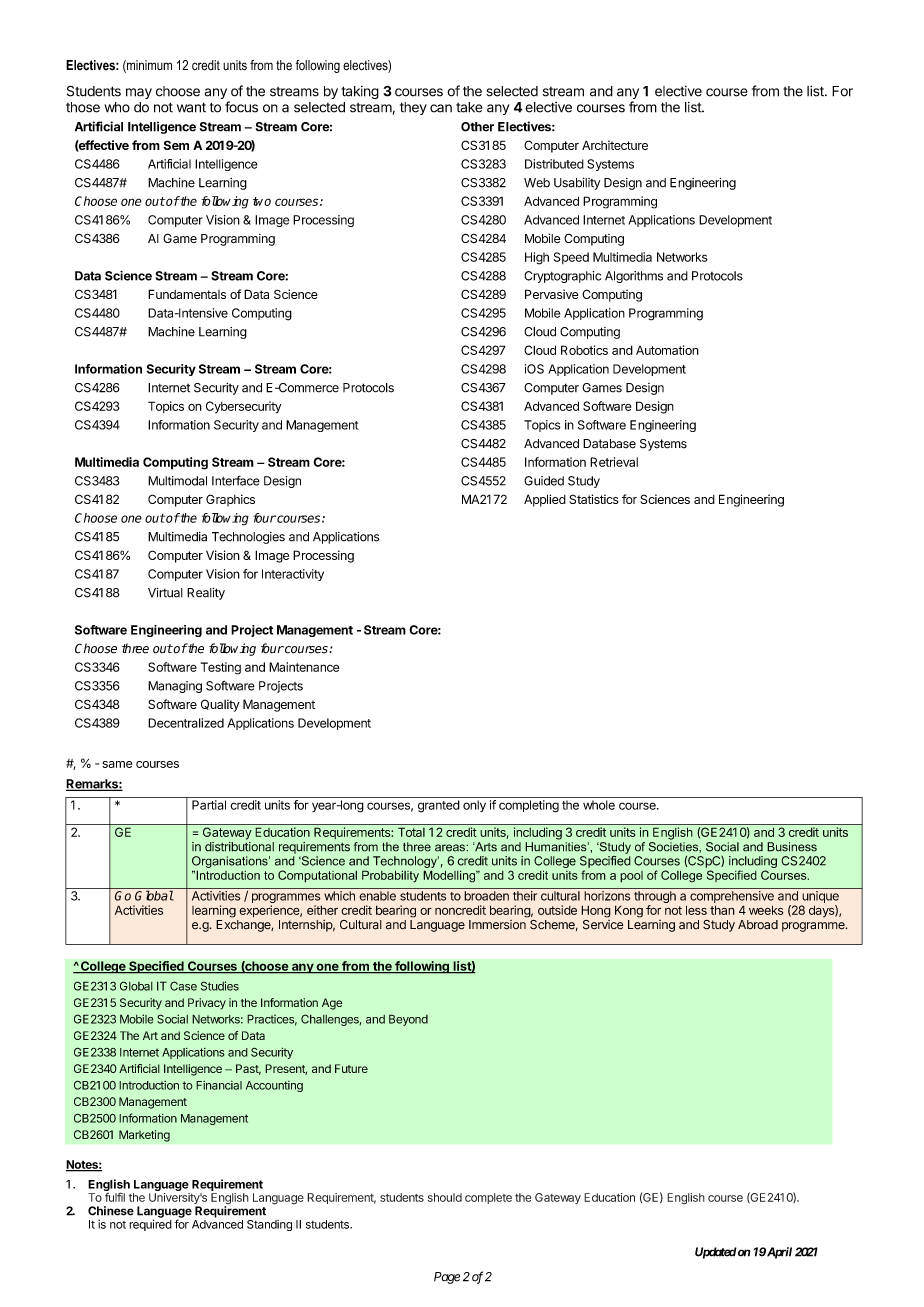 Image resolution: width=924 pixels, height=1307 pixels. What do you see at coordinates (544, 481) in the page?
I see `Guided` at bounding box center [544, 481].
